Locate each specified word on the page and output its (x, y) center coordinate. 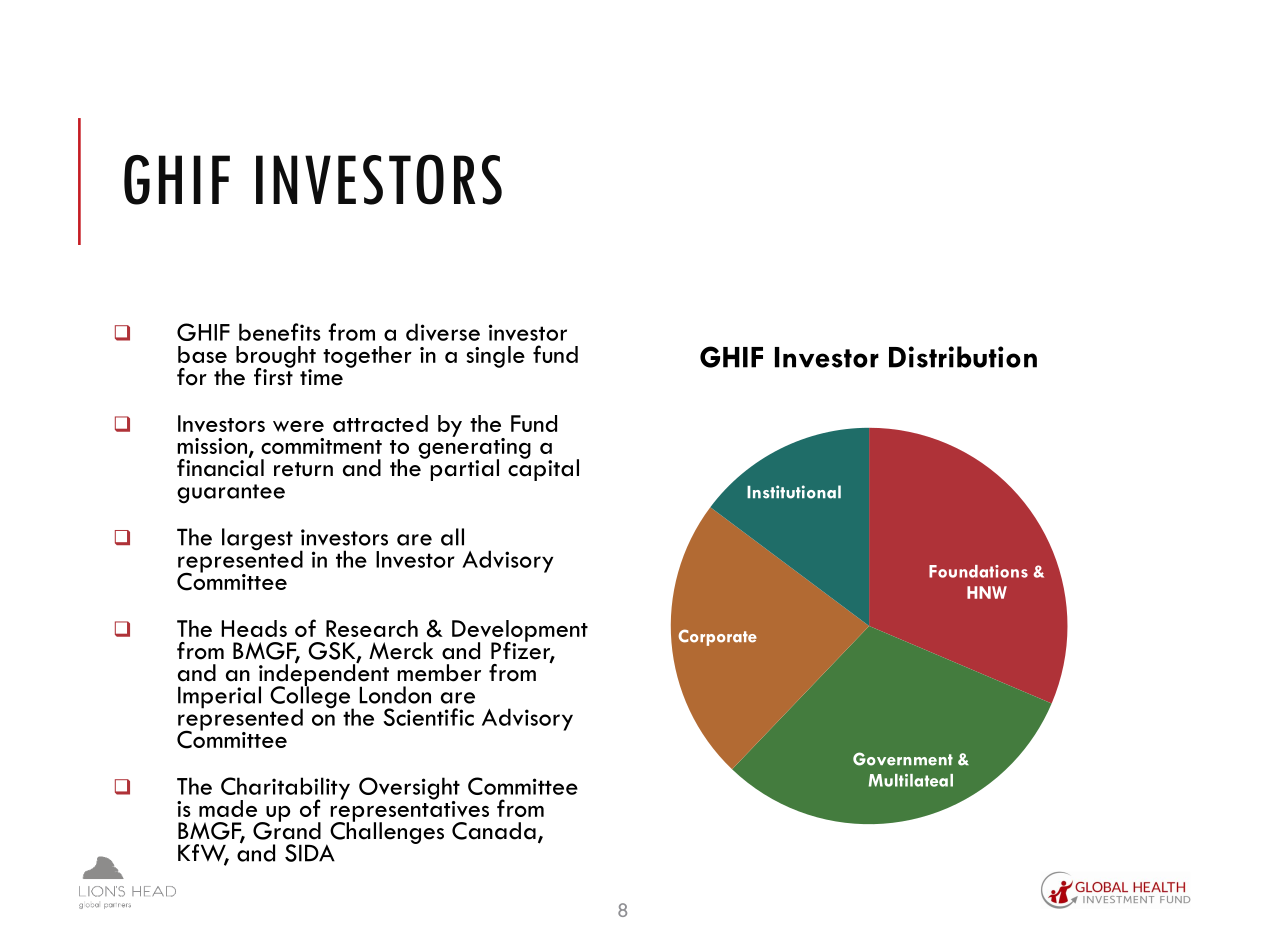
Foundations (978, 571)
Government (903, 759)
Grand (287, 830)
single (496, 357)
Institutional (794, 492)
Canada (494, 831)
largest (257, 539)
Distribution (963, 357)
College (311, 697)
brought (276, 358)
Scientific (428, 717)
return (303, 469)
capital (543, 469)
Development (520, 632)
